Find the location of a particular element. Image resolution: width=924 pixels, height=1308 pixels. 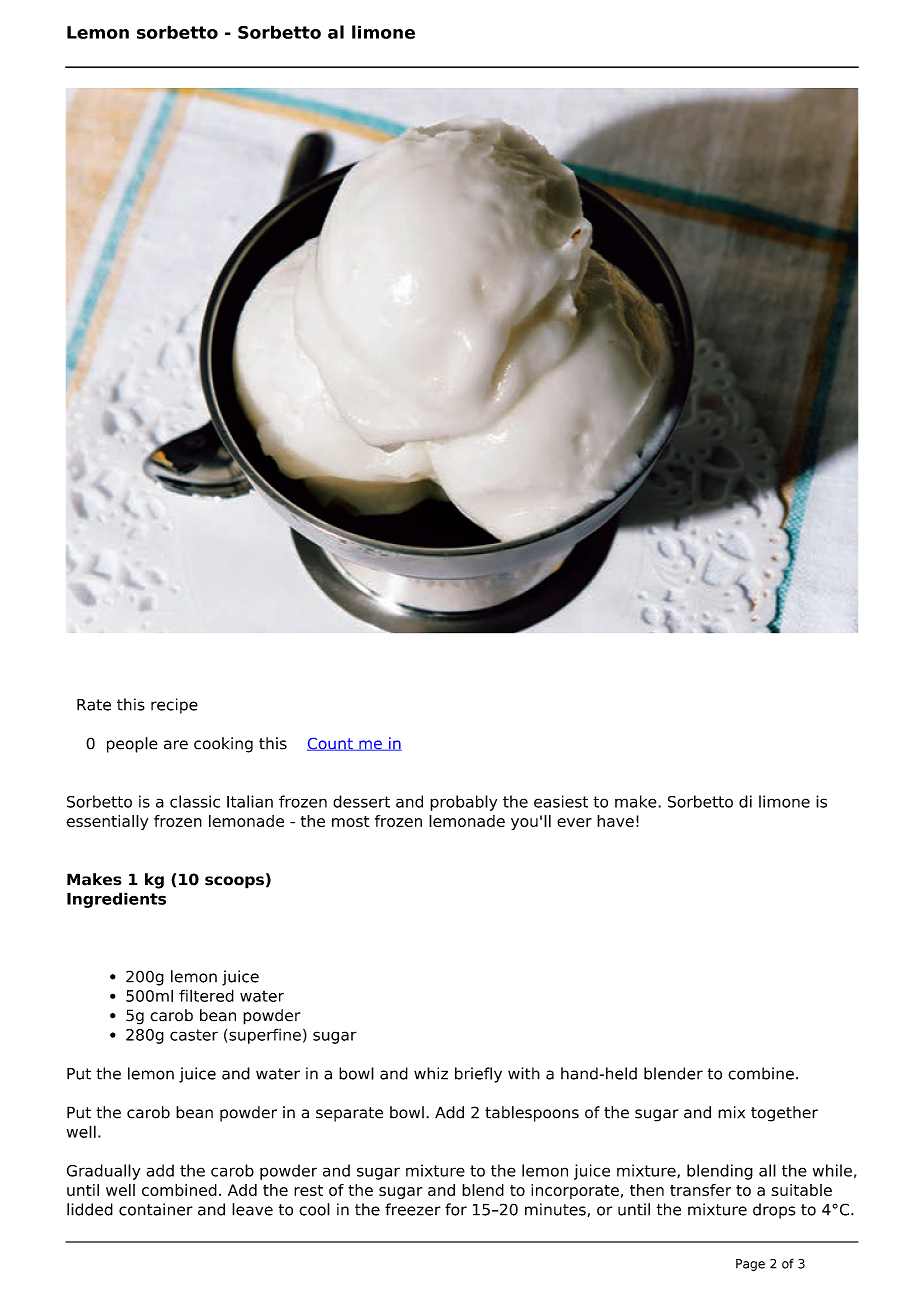

container is located at coordinates (156, 1209).
